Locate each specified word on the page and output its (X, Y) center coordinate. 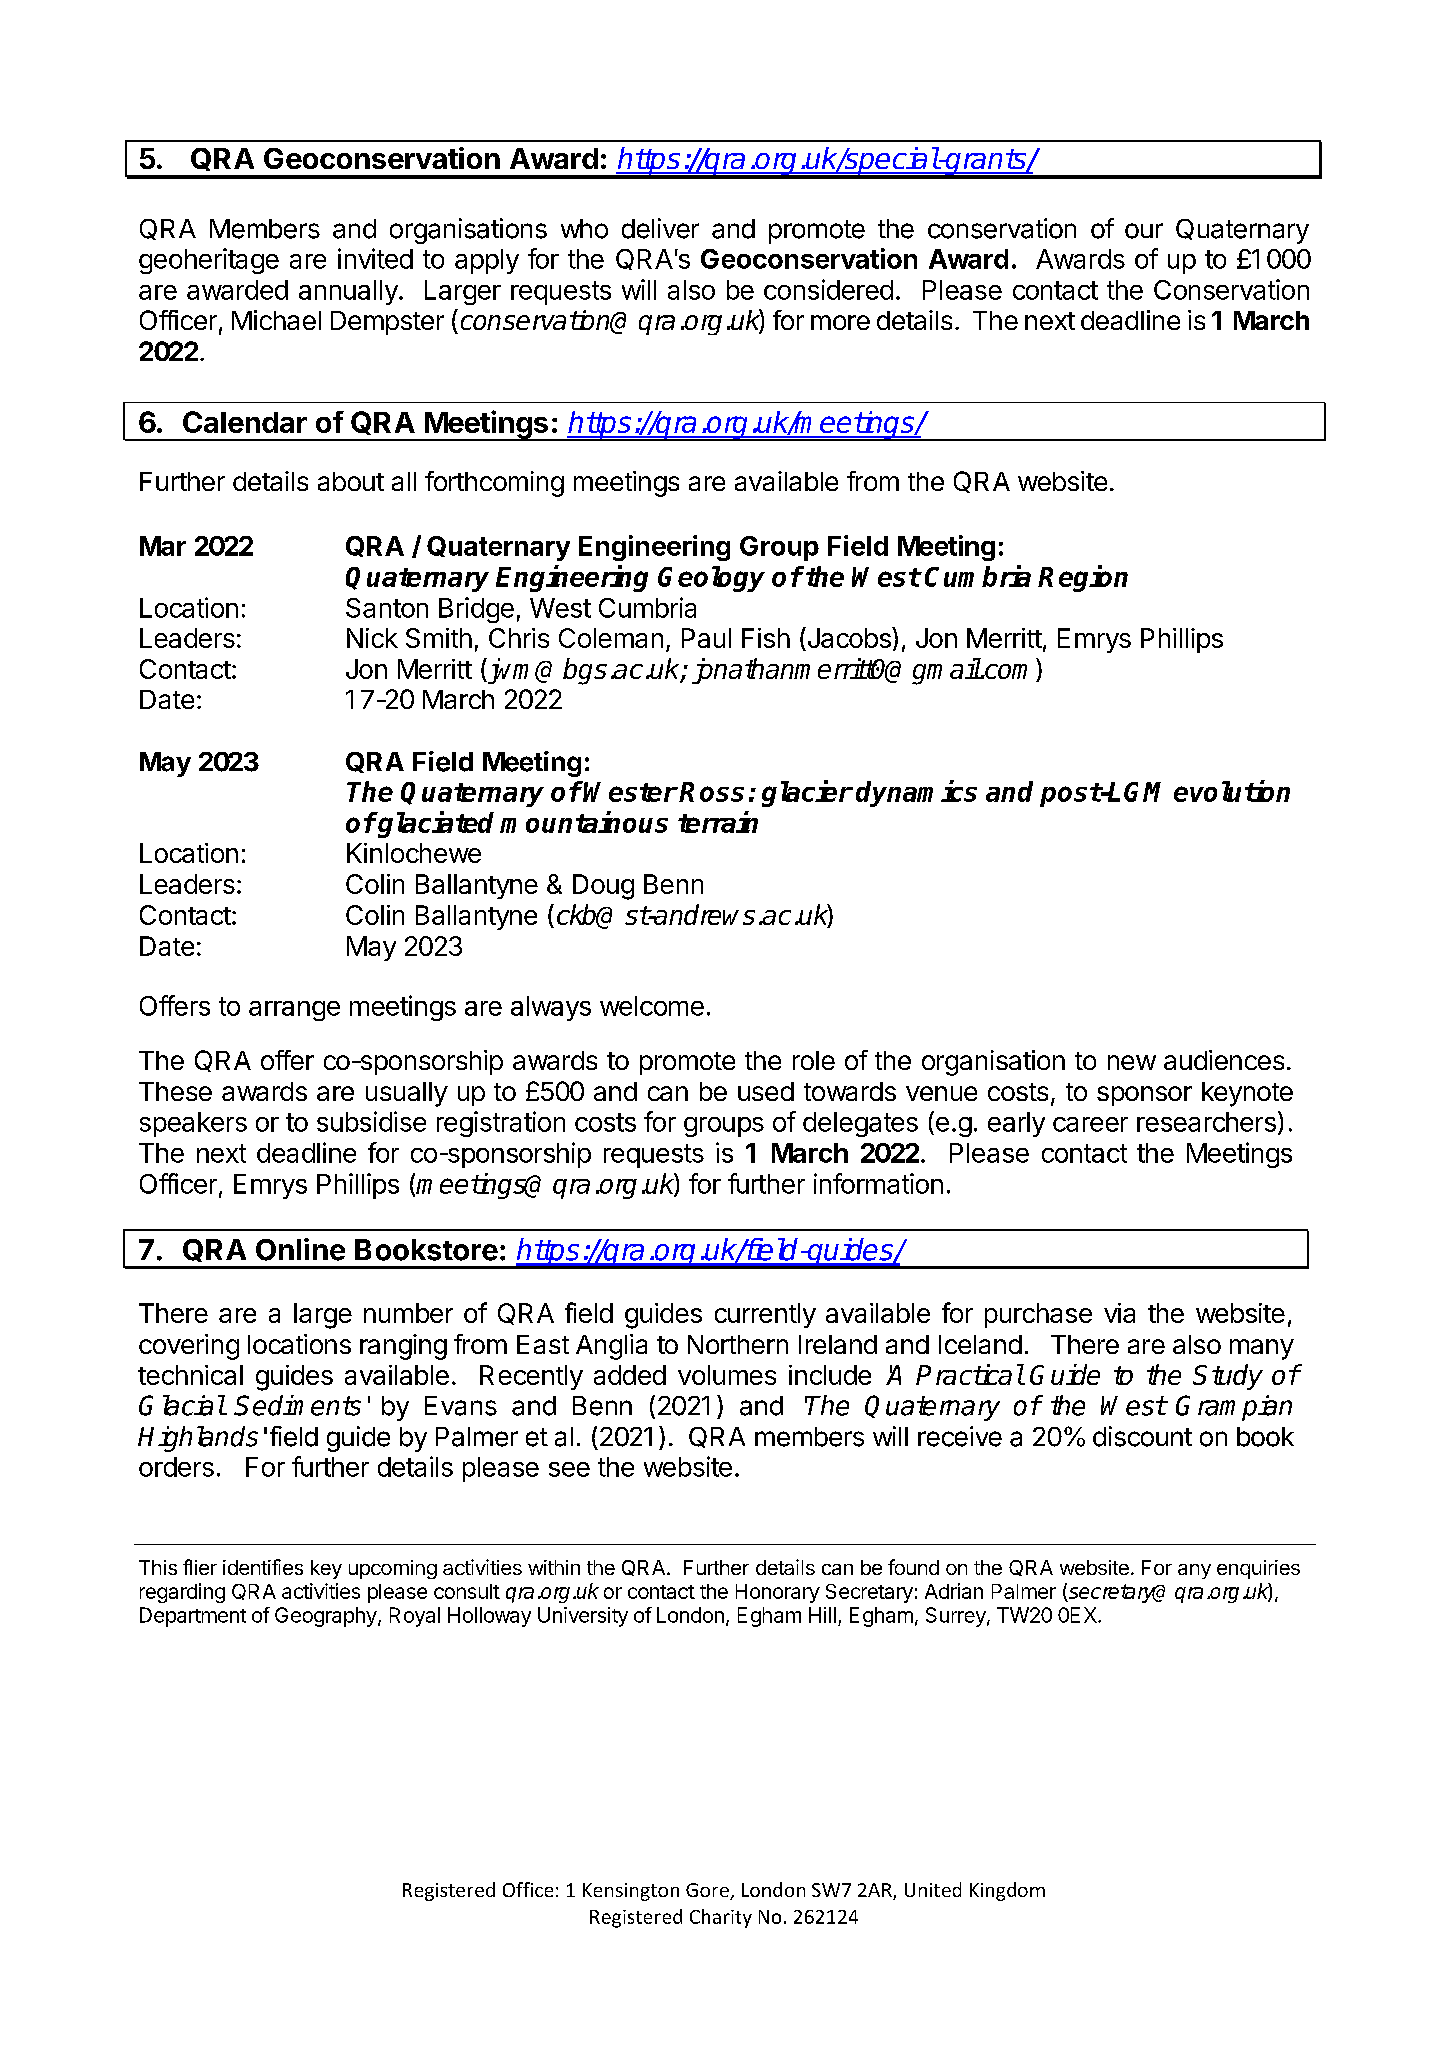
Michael (276, 320)
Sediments (297, 1405)
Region (1083, 578)
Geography (326, 1617)
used (766, 1091)
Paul (706, 638)
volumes (727, 1375)
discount (1142, 1436)
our (1144, 231)
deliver (660, 228)
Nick (372, 638)
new (1132, 1062)
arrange (294, 1011)
